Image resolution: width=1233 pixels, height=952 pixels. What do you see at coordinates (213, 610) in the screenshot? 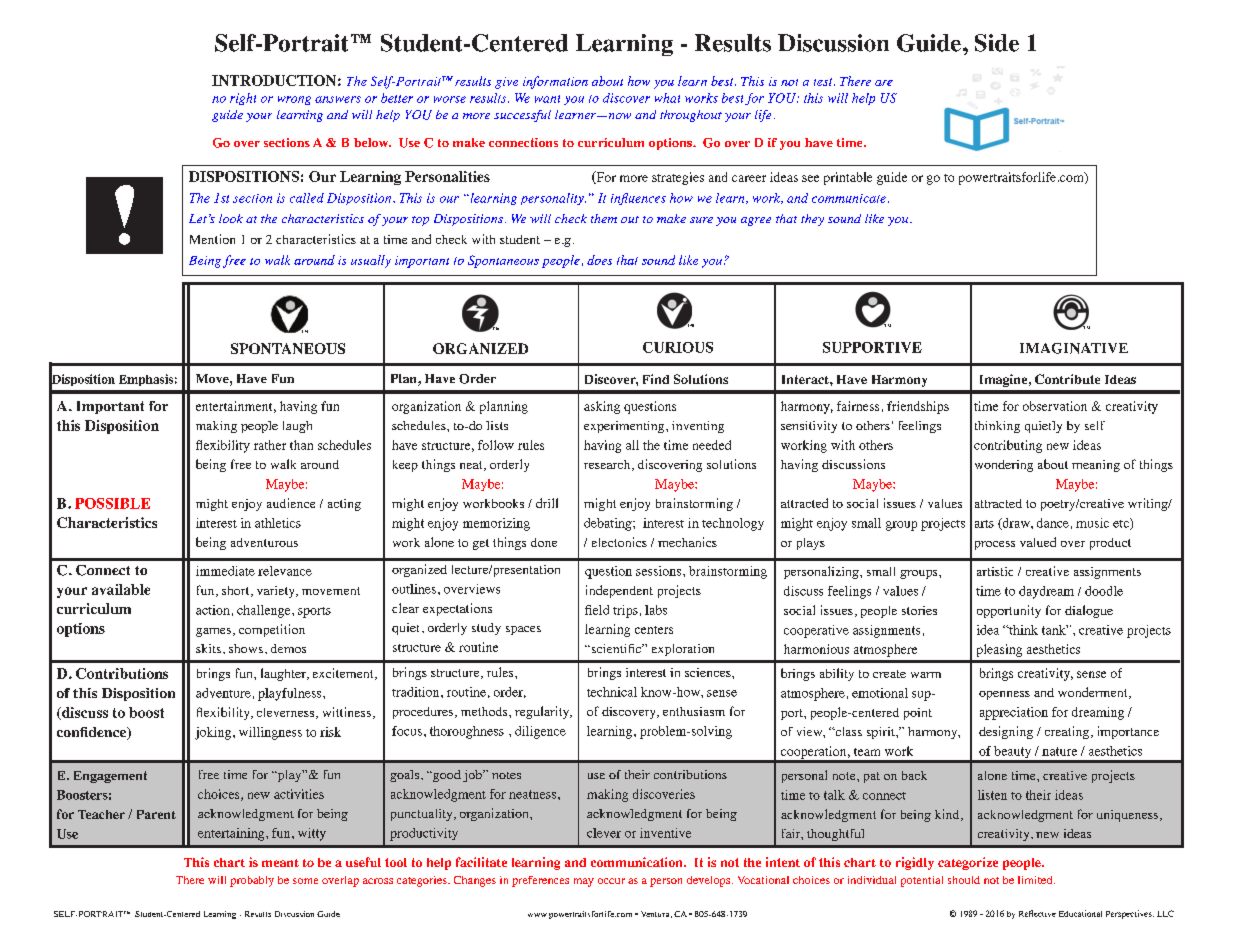
I see `action` at bounding box center [213, 610].
